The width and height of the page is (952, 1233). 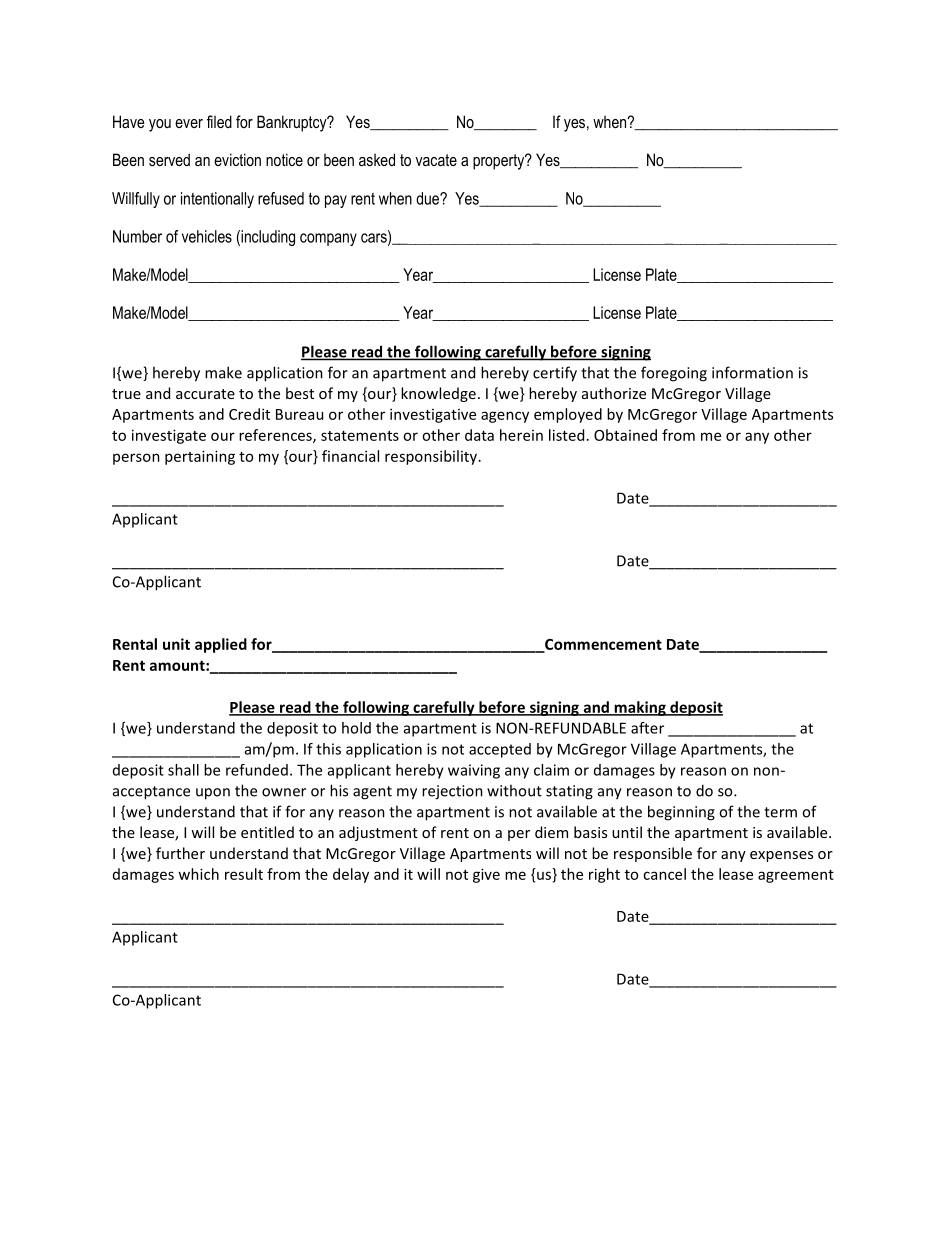 What do you see at coordinates (180, 853) in the page?
I see `further` at bounding box center [180, 853].
